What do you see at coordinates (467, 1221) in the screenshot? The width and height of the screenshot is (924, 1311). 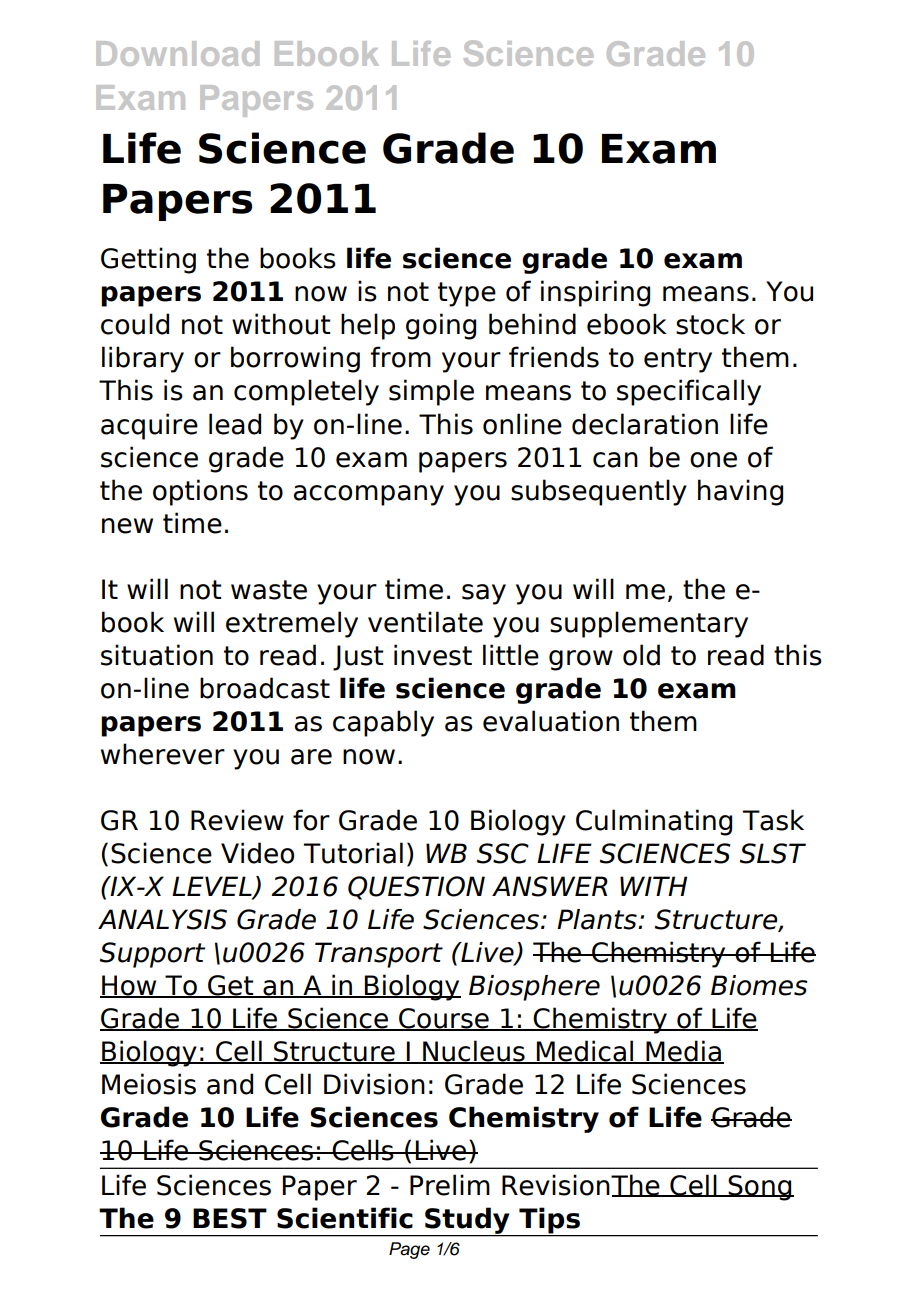 I see `Study` at bounding box center [467, 1221].
